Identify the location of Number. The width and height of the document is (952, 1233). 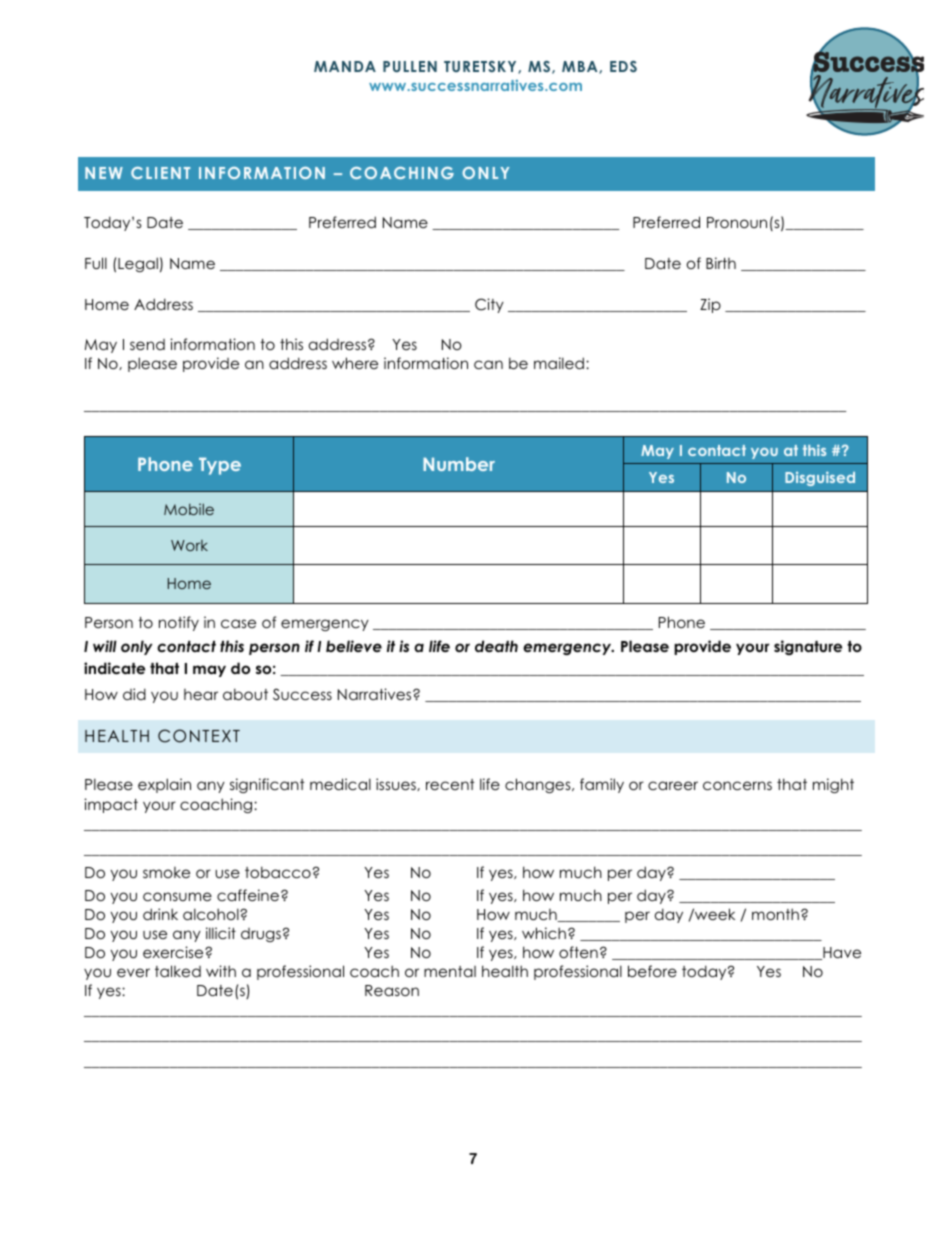
(459, 464).
